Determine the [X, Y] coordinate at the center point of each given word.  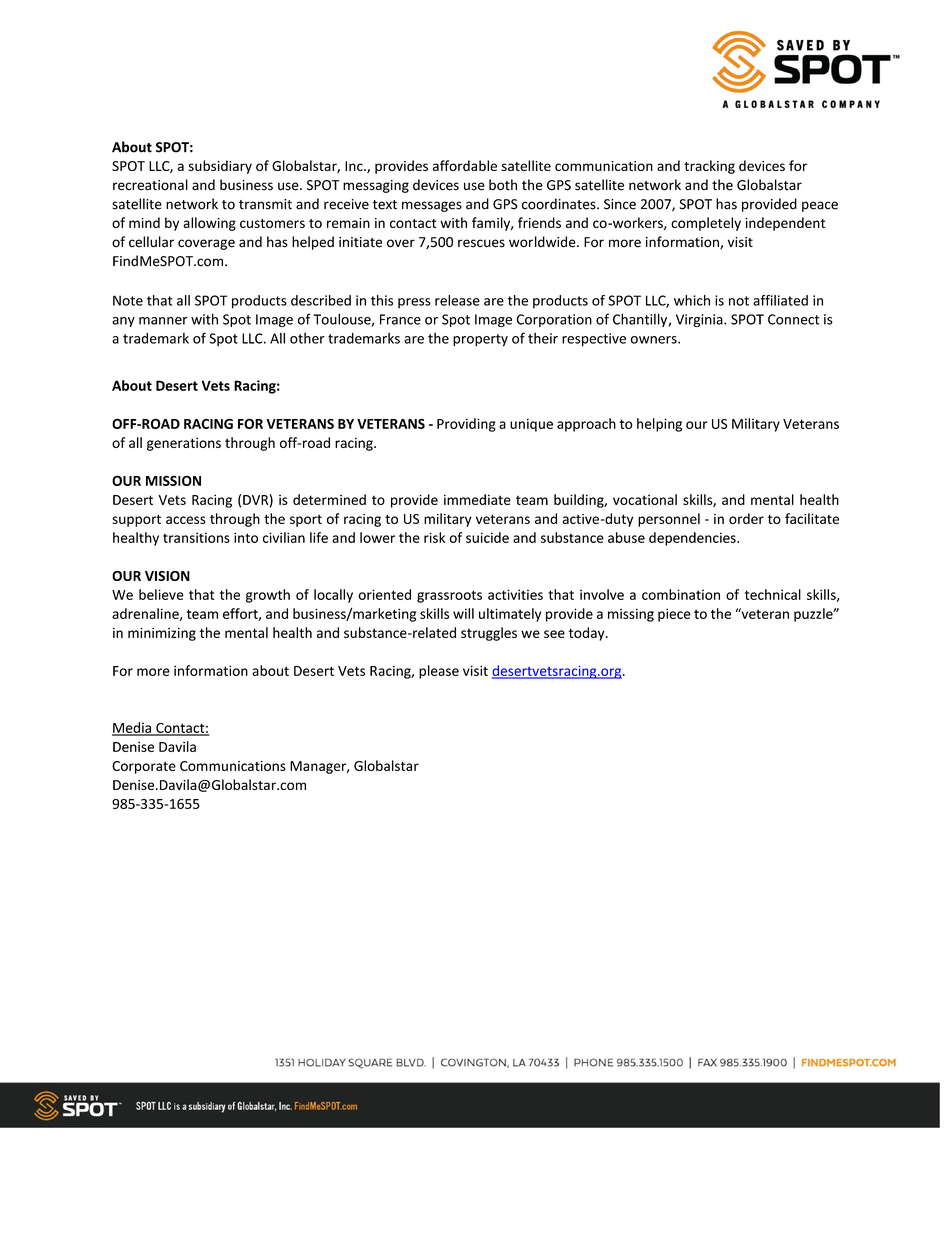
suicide [487, 537]
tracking [709, 167]
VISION [167, 576]
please [439, 672]
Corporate [144, 767]
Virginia [700, 320]
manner [163, 321]
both [503, 185]
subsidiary [220, 167]
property [480, 340]
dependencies [693, 539]
